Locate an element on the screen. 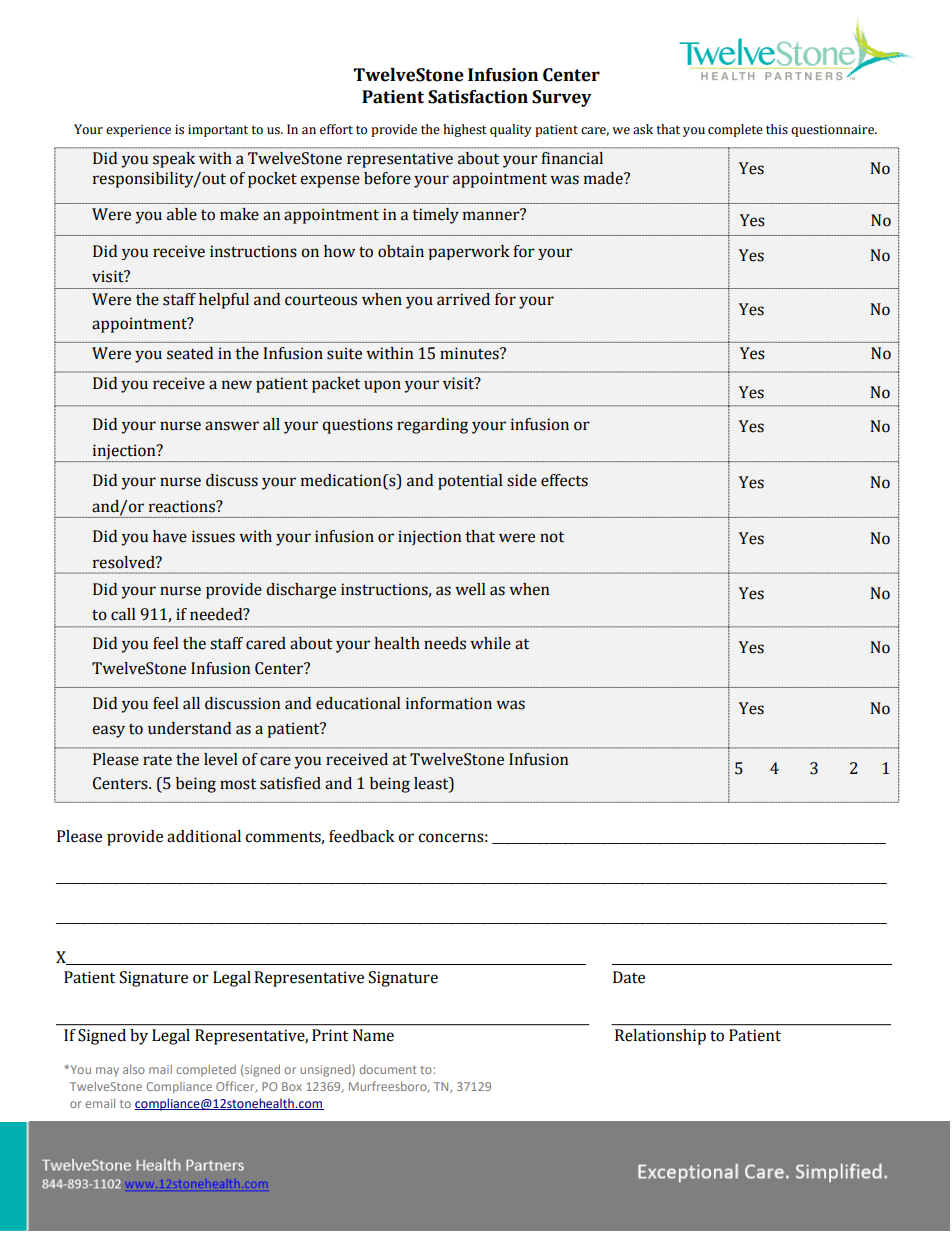 This screenshot has width=952, height=1233. answer is located at coordinates (232, 426).
